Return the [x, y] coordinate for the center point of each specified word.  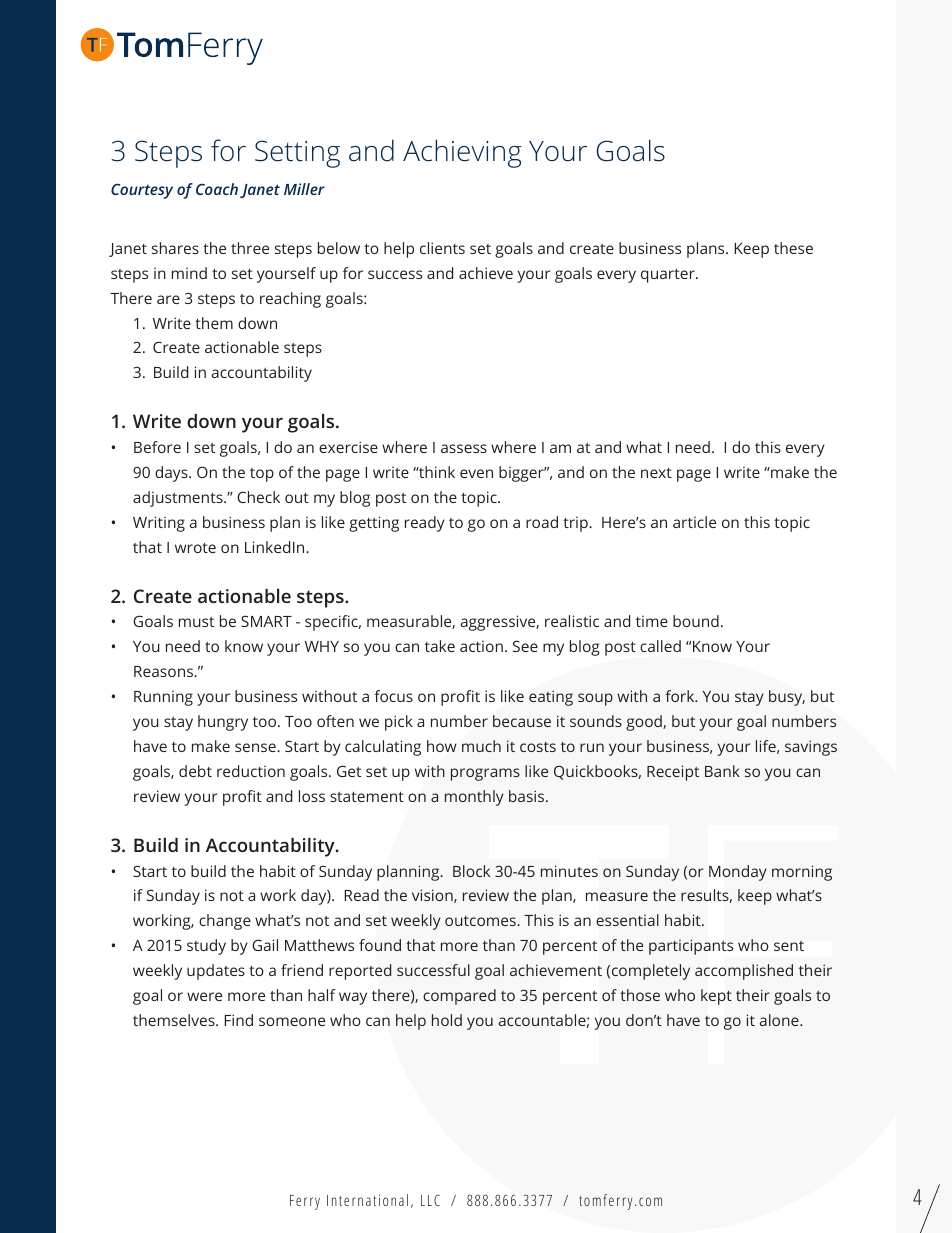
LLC [430, 1200]
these [793, 248]
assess [464, 448]
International [367, 1200]
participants [691, 947]
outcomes [481, 921]
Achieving [462, 153]
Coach [217, 189]
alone [780, 1020]
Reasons [164, 671]
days [172, 474]
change [225, 922]
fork [681, 696]
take [440, 646]
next [656, 473]
